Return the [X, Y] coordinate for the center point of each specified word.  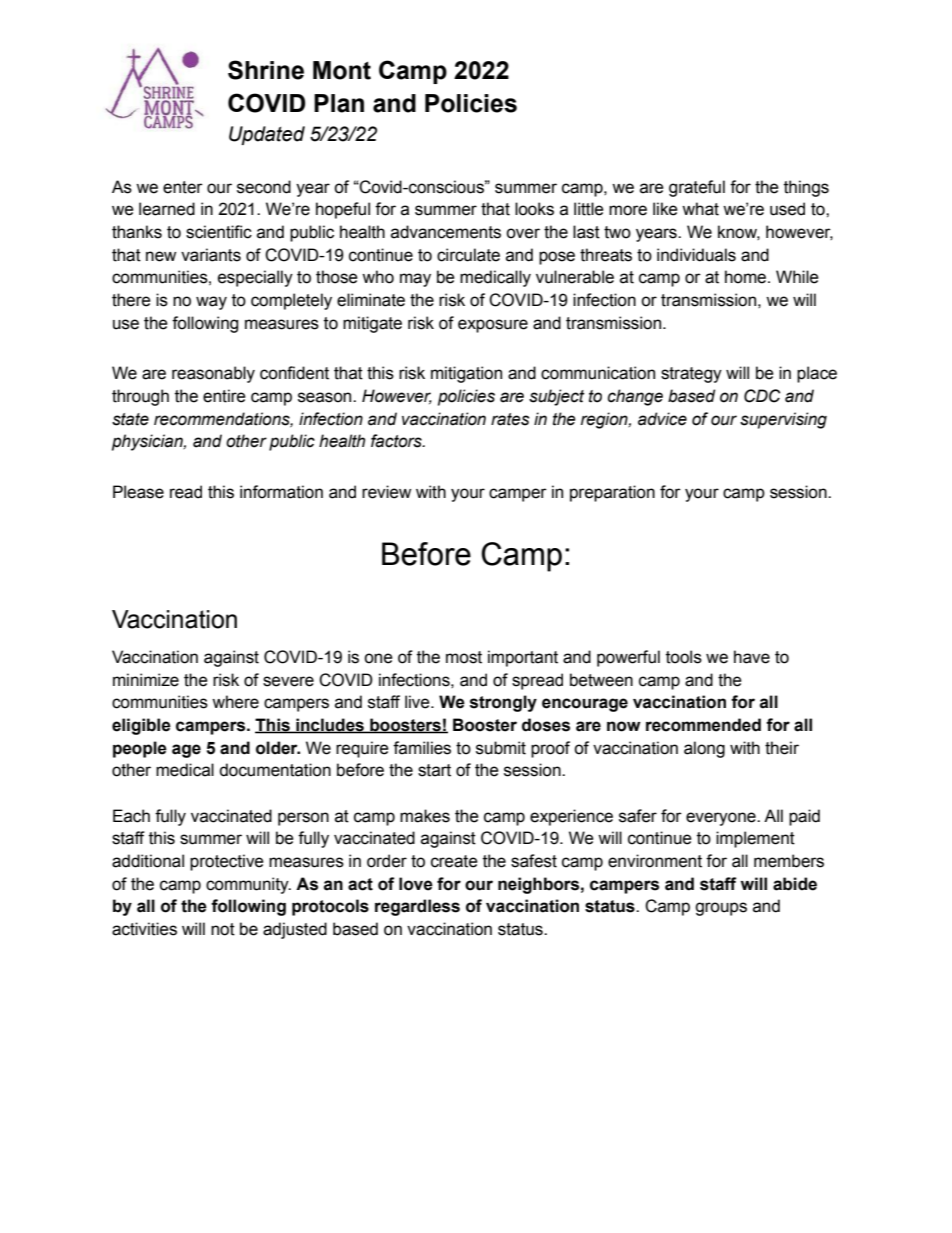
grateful [697, 188]
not [223, 929]
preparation [612, 493]
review [386, 492]
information [281, 492]
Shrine [266, 70]
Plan [339, 103]
